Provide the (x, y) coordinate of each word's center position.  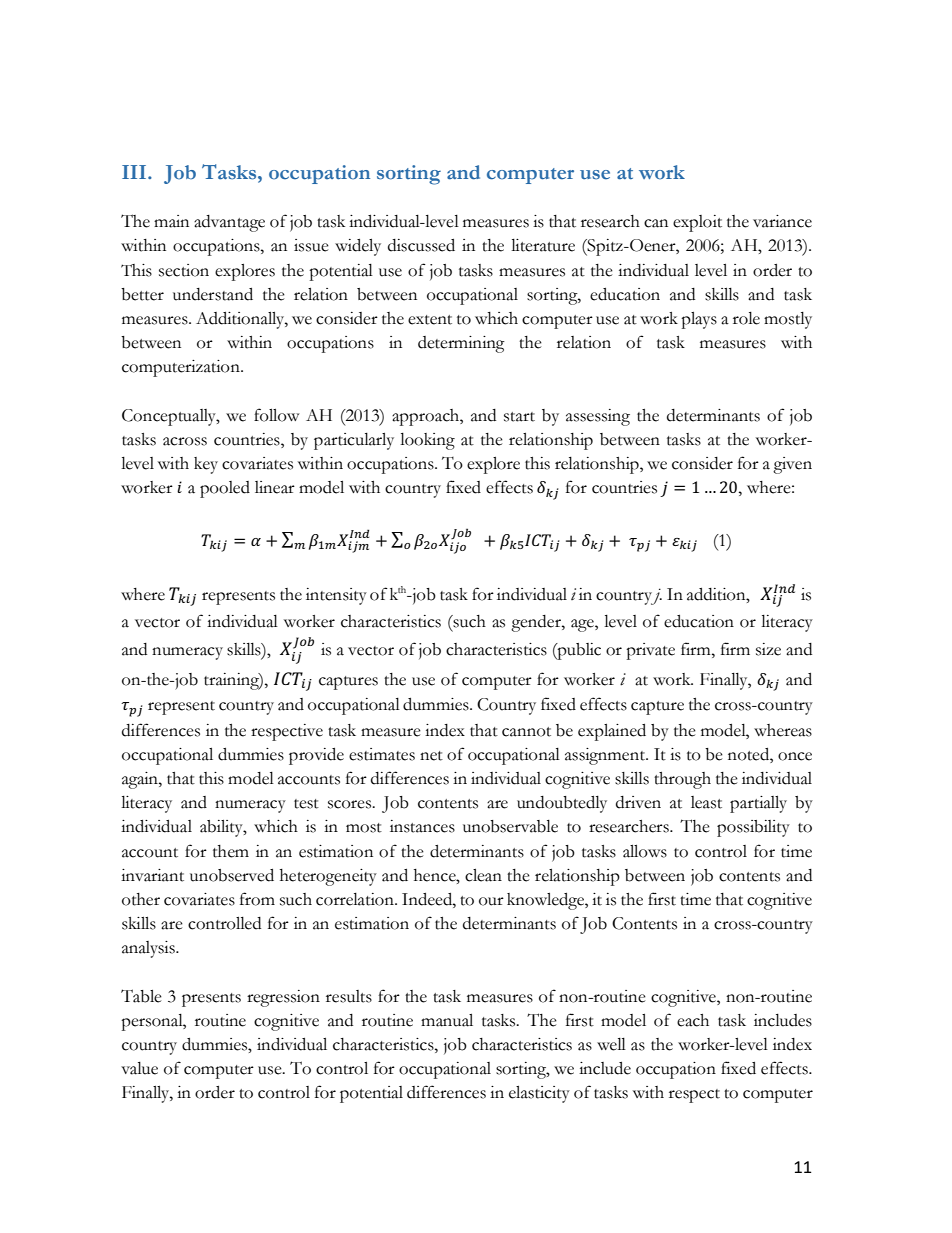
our (491, 901)
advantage (229, 223)
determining (461, 344)
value (139, 1068)
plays (699, 320)
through (682, 780)
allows (645, 851)
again (141, 780)
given (792, 465)
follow (276, 415)
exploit (697, 223)
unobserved (232, 875)
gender (537, 623)
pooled (225, 489)
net (431, 756)
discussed (421, 245)
